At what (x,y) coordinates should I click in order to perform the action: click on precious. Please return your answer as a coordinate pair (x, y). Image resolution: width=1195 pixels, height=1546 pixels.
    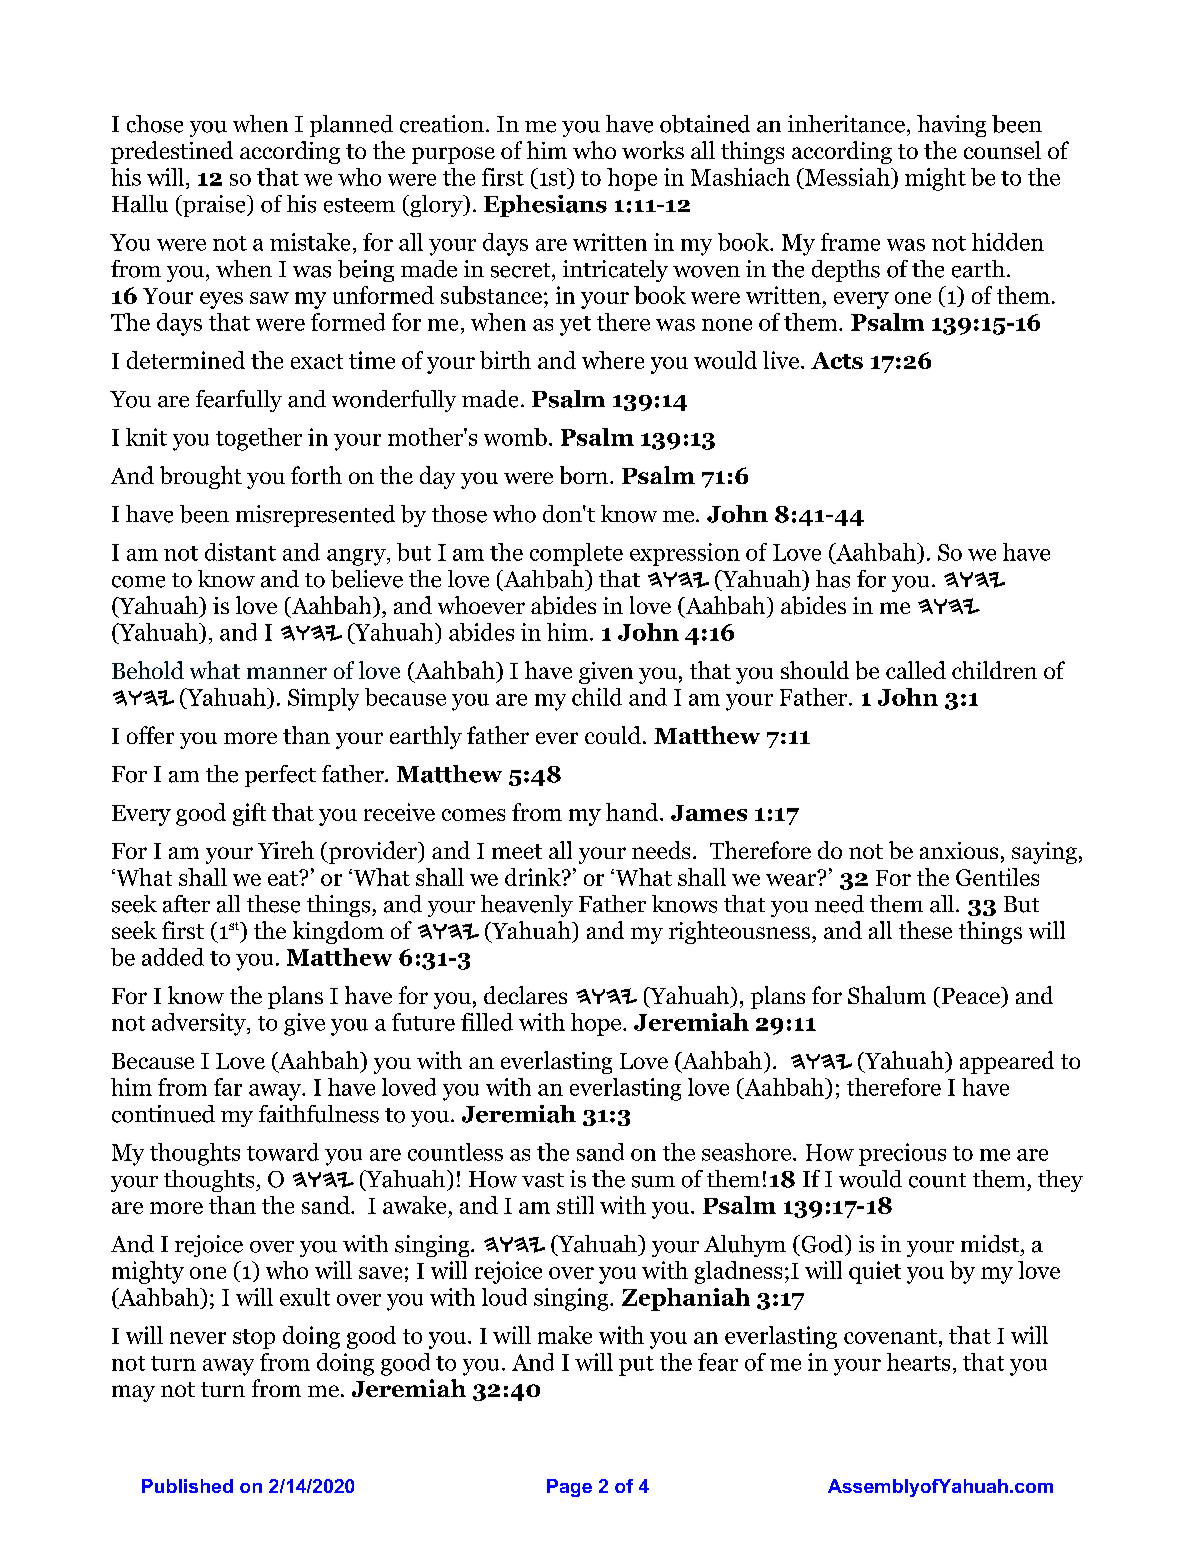
    Looking at the image, I should click on (902, 1154).
